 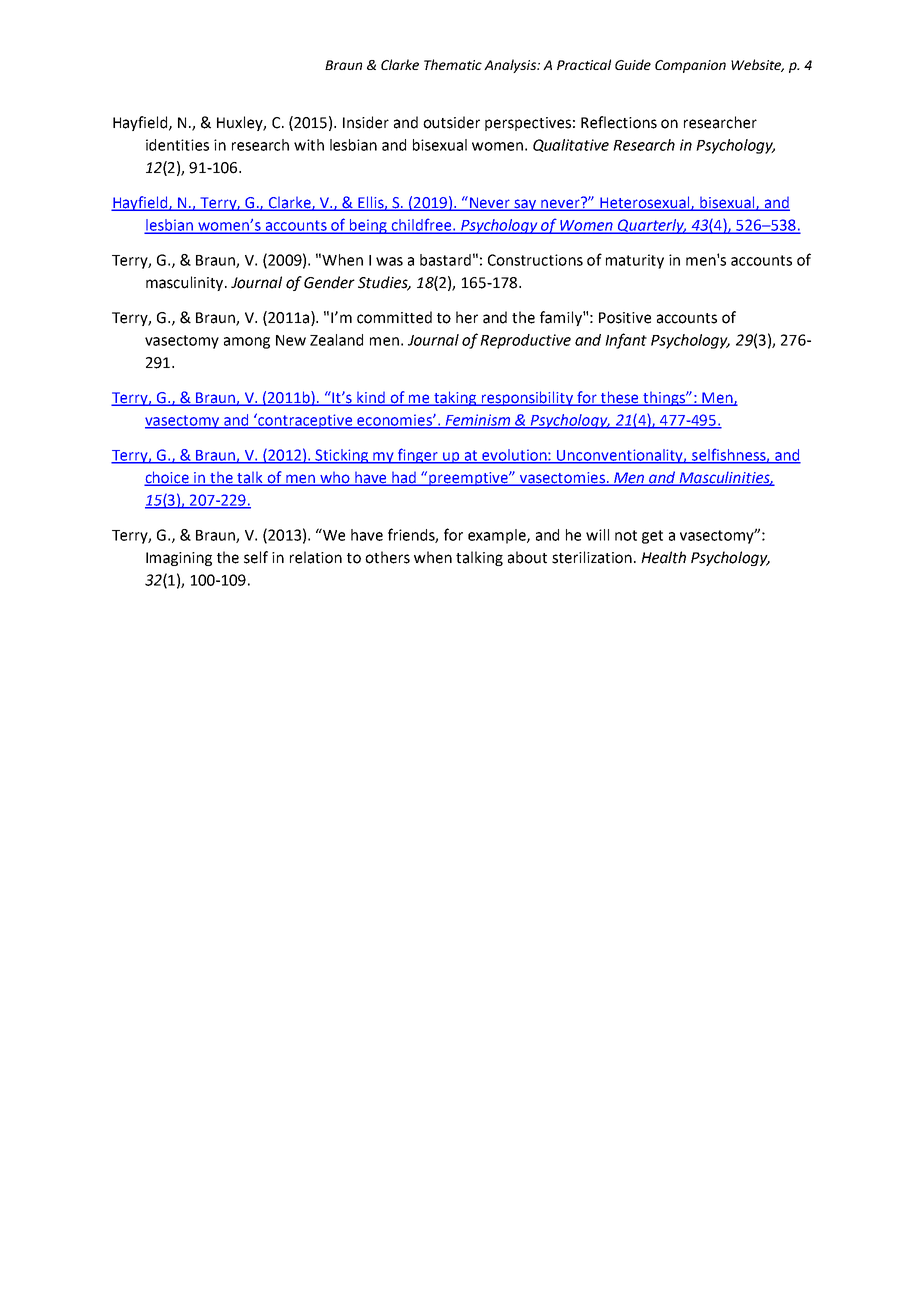 What do you see at coordinates (186, 283) in the screenshot?
I see `masculinity` at bounding box center [186, 283].
